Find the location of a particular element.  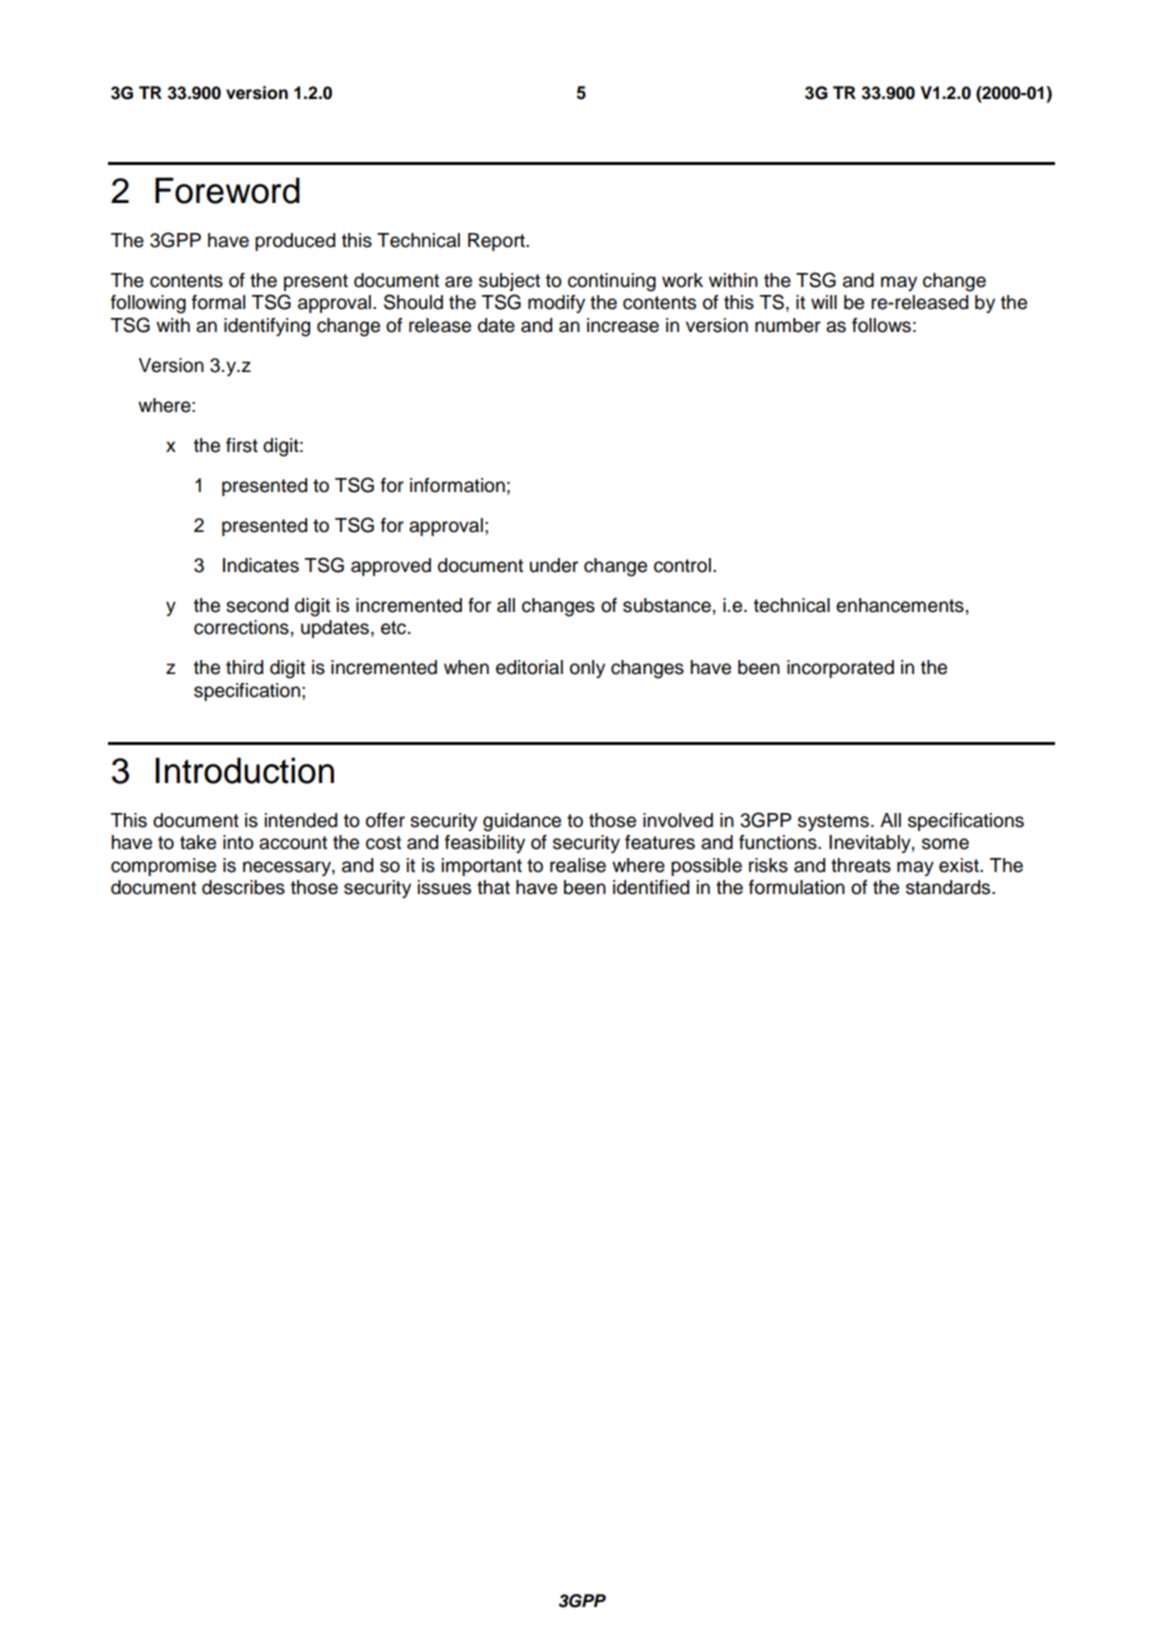

identifying is located at coordinates (267, 327).
